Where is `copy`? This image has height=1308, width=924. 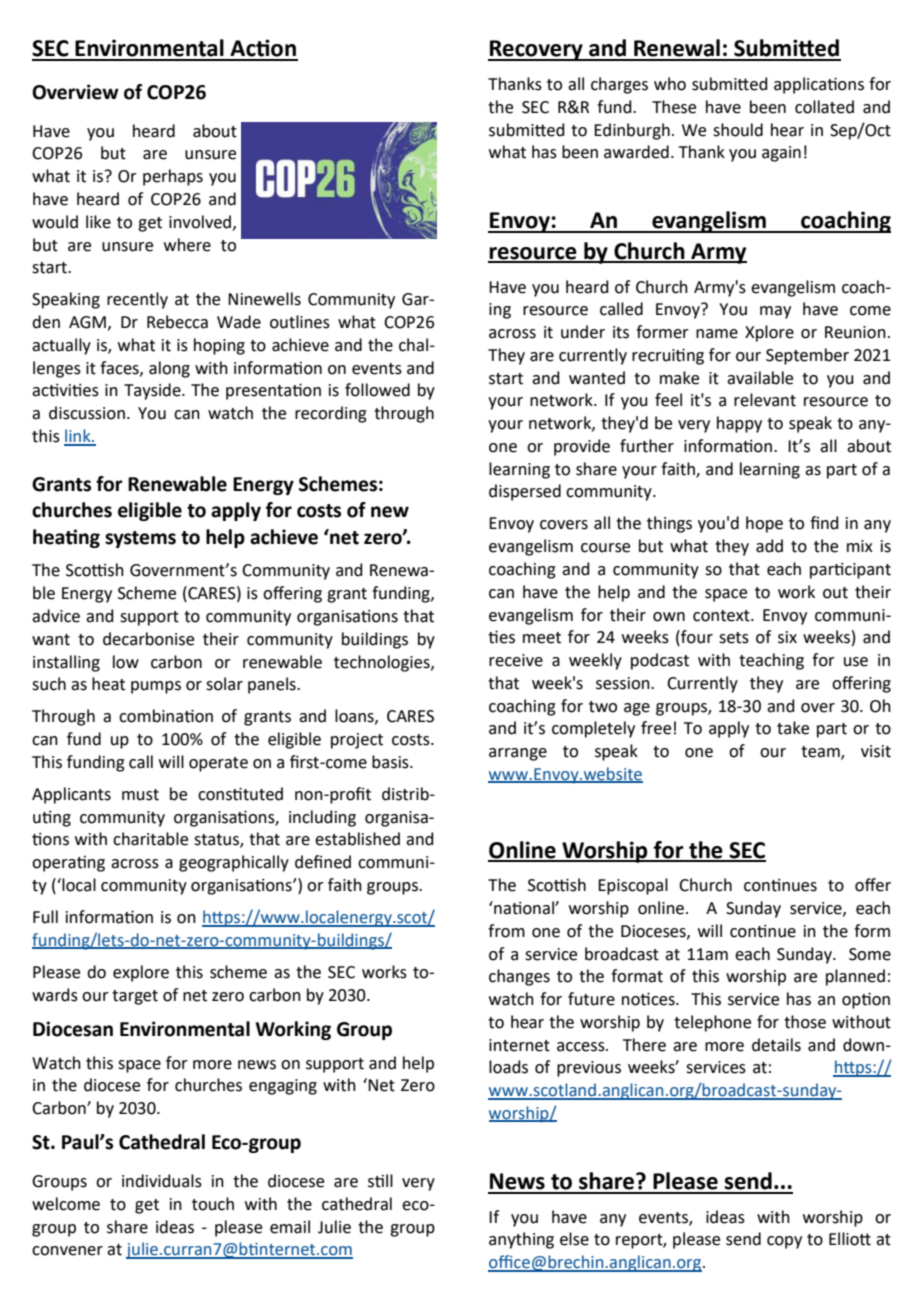 copy is located at coordinates (784, 1242).
